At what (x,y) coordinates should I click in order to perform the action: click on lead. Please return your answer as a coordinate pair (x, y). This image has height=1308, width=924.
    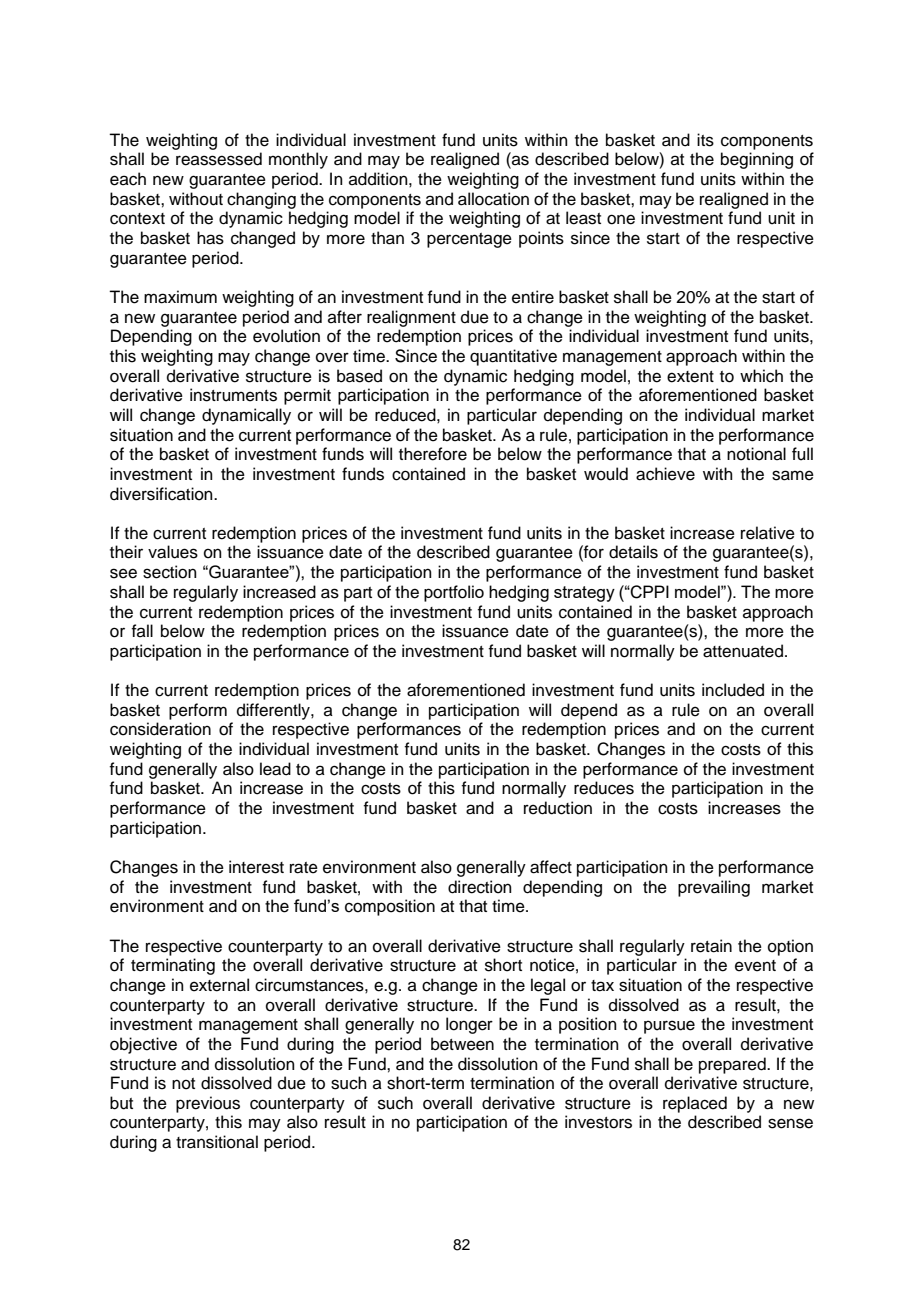
    Looking at the image, I should click on (275, 769).
